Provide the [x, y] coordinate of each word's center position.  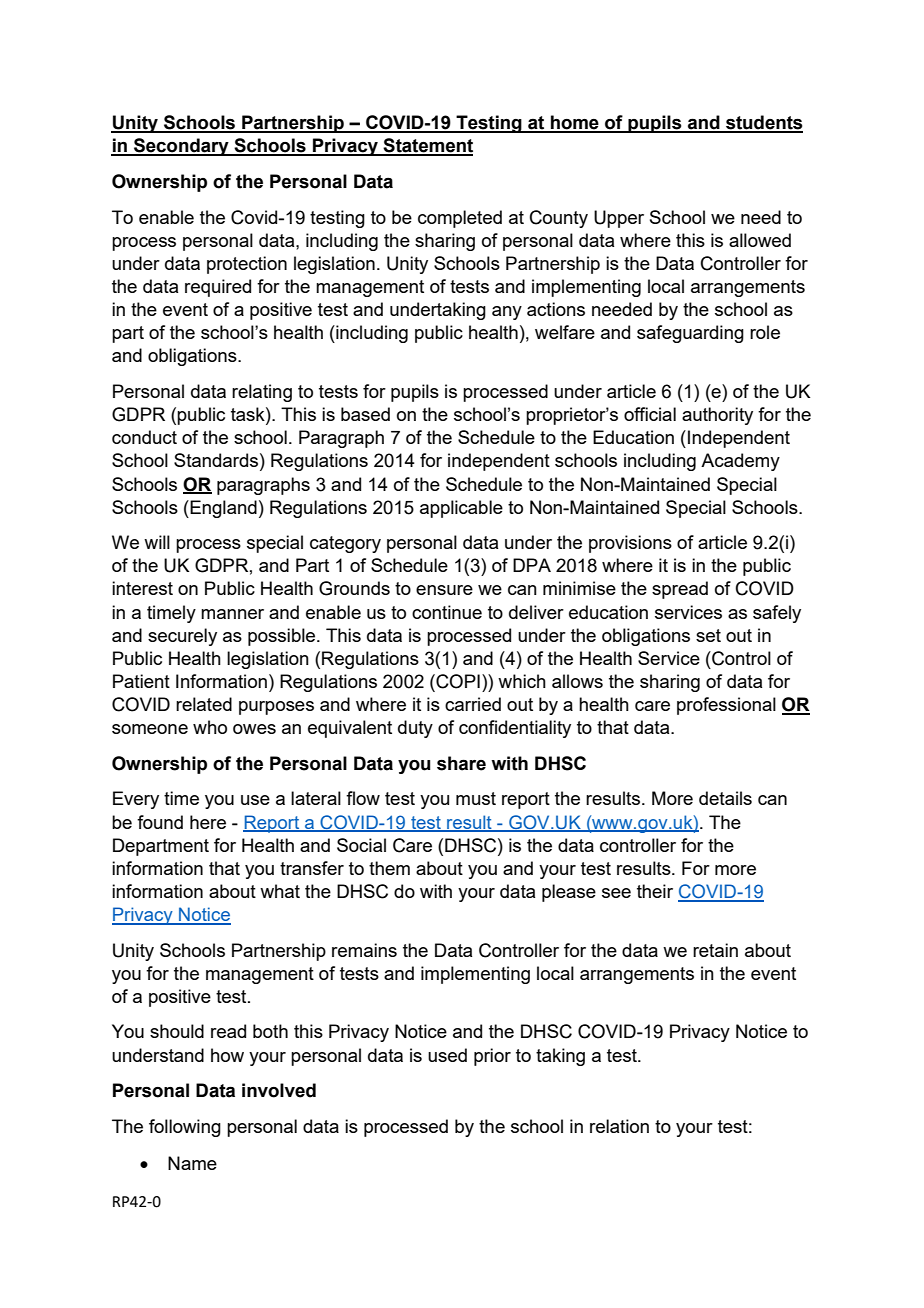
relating [262, 393]
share [461, 763]
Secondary [181, 147]
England [222, 509]
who [210, 727]
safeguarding [690, 334]
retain [715, 950]
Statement [427, 146]
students [763, 123]
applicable [461, 509]
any [507, 313]
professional [726, 706]
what [280, 891]
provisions [630, 544]
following [185, 1128]
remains [364, 950]
